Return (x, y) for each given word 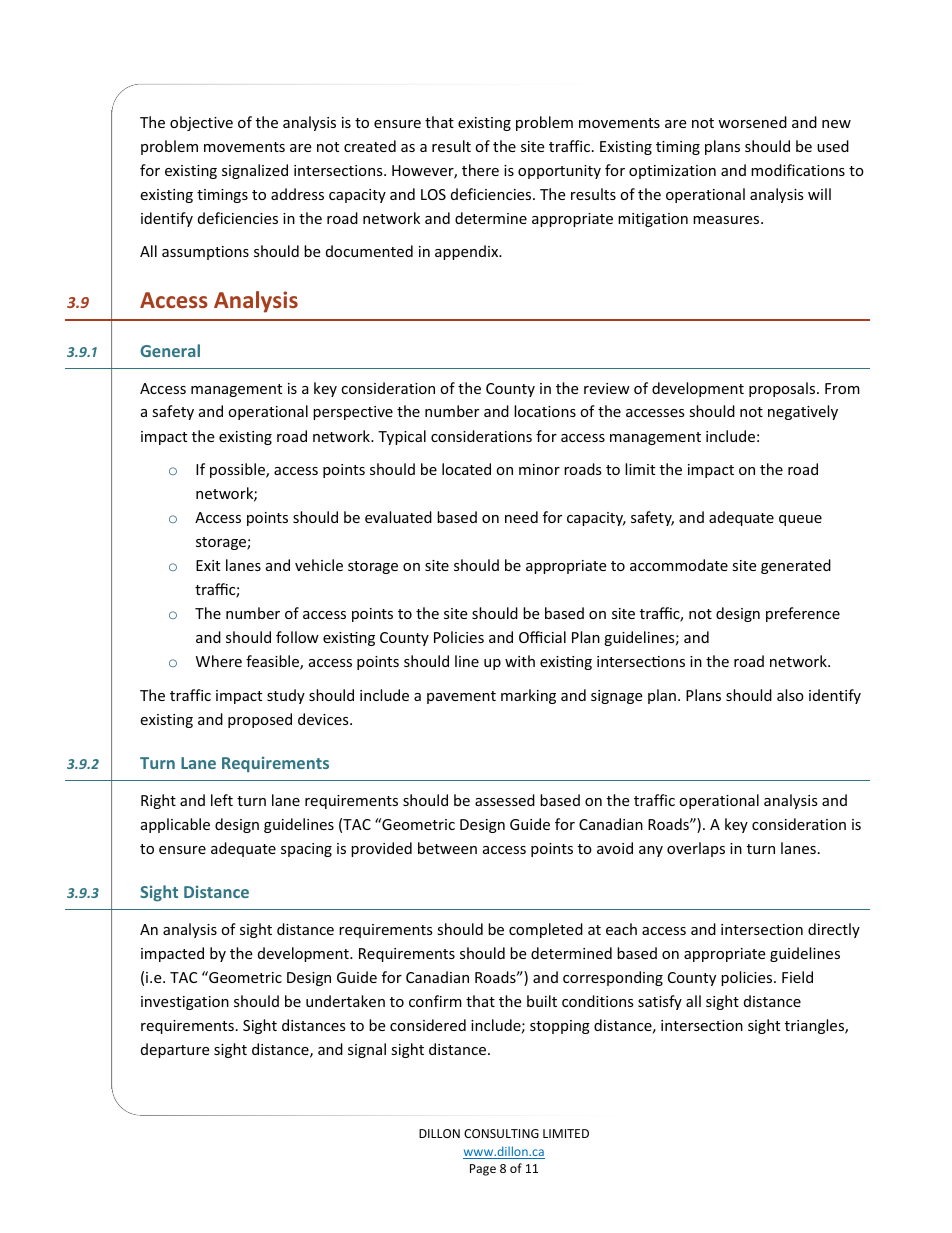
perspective (353, 413)
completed (546, 930)
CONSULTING (501, 1133)
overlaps (696, 849)
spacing (306, 850)
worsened (752, 122)
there (480, 170)
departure (175, 1050)
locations (545, 411)
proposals (783, 389)
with (520, 661)
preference (803, 614)
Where (219, 661)
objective (201, 123)
